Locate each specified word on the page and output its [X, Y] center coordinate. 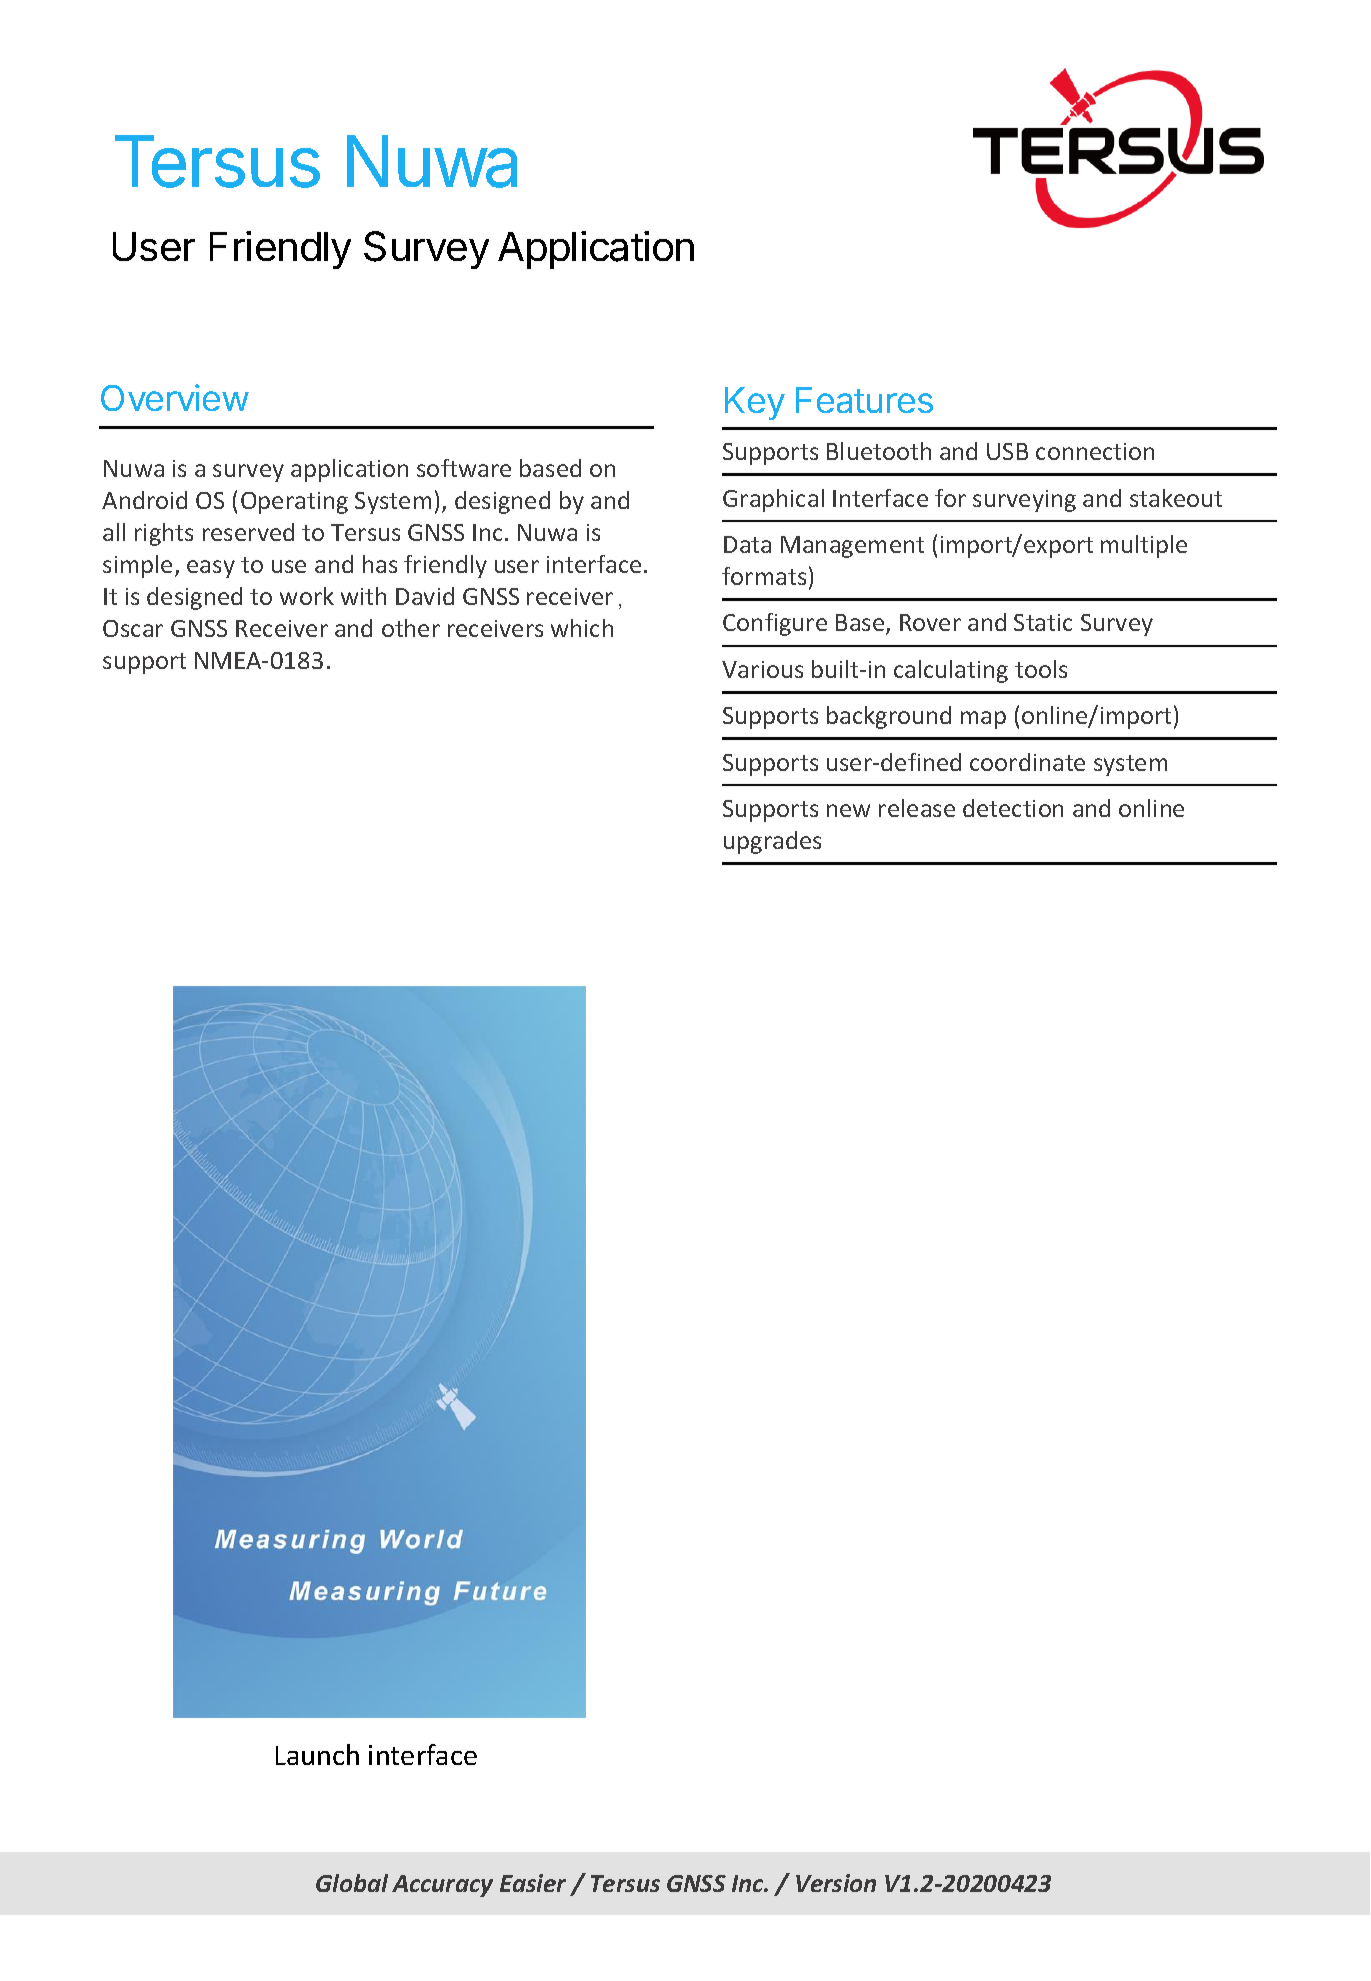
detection [1013, 808]
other [411, 628]
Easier [533, 1883]
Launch [317, 1754]
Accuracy [442, 1886]
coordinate [1027, 762]
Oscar [133, 628]
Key [755, 403]
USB [1007, 451]
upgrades [772, 842]
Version [836, 1883]
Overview [175, 397]
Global [352, 1883]
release [917, 808]
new [848, 810]
